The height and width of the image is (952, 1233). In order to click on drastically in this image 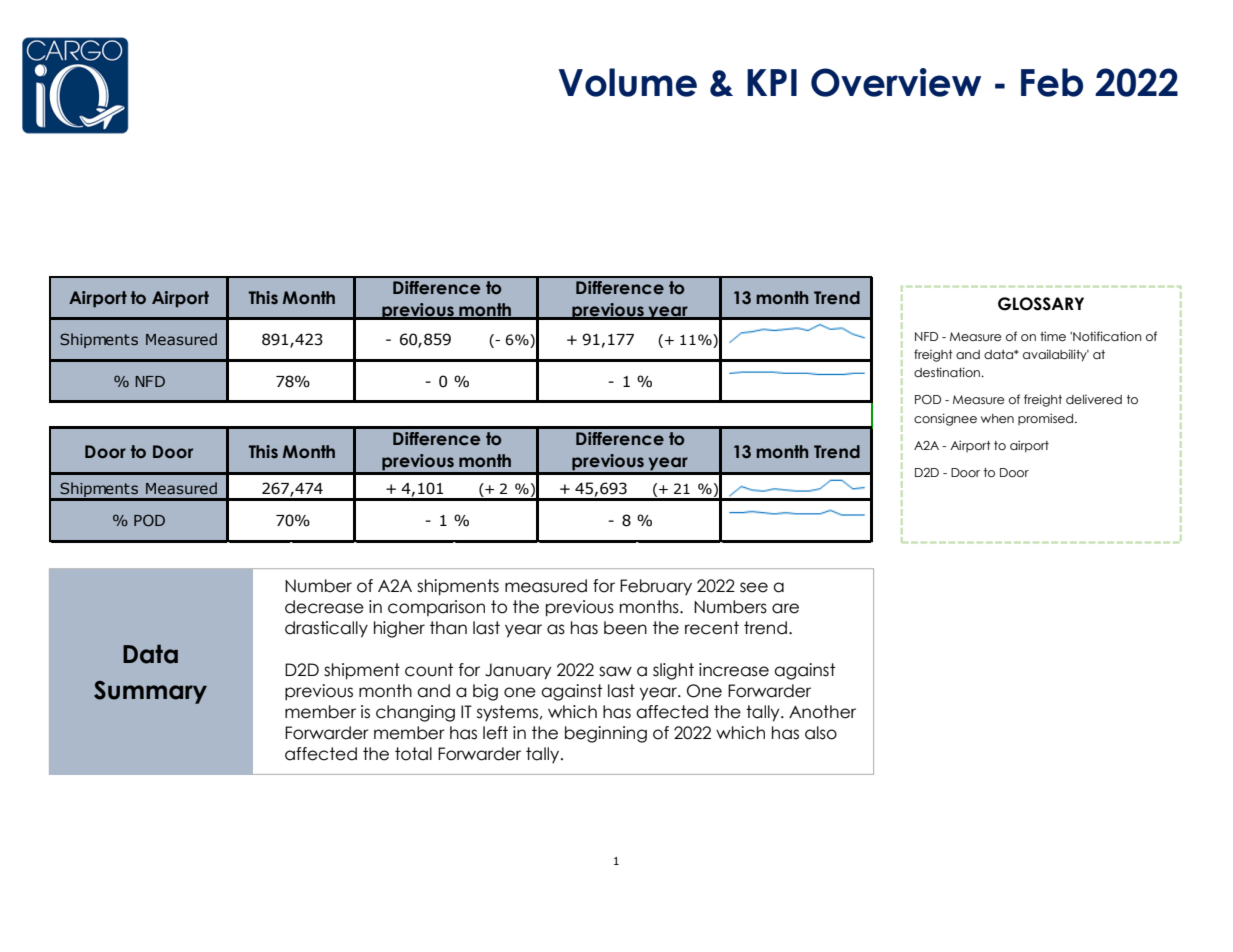, I will do `click(326, 629)`.
